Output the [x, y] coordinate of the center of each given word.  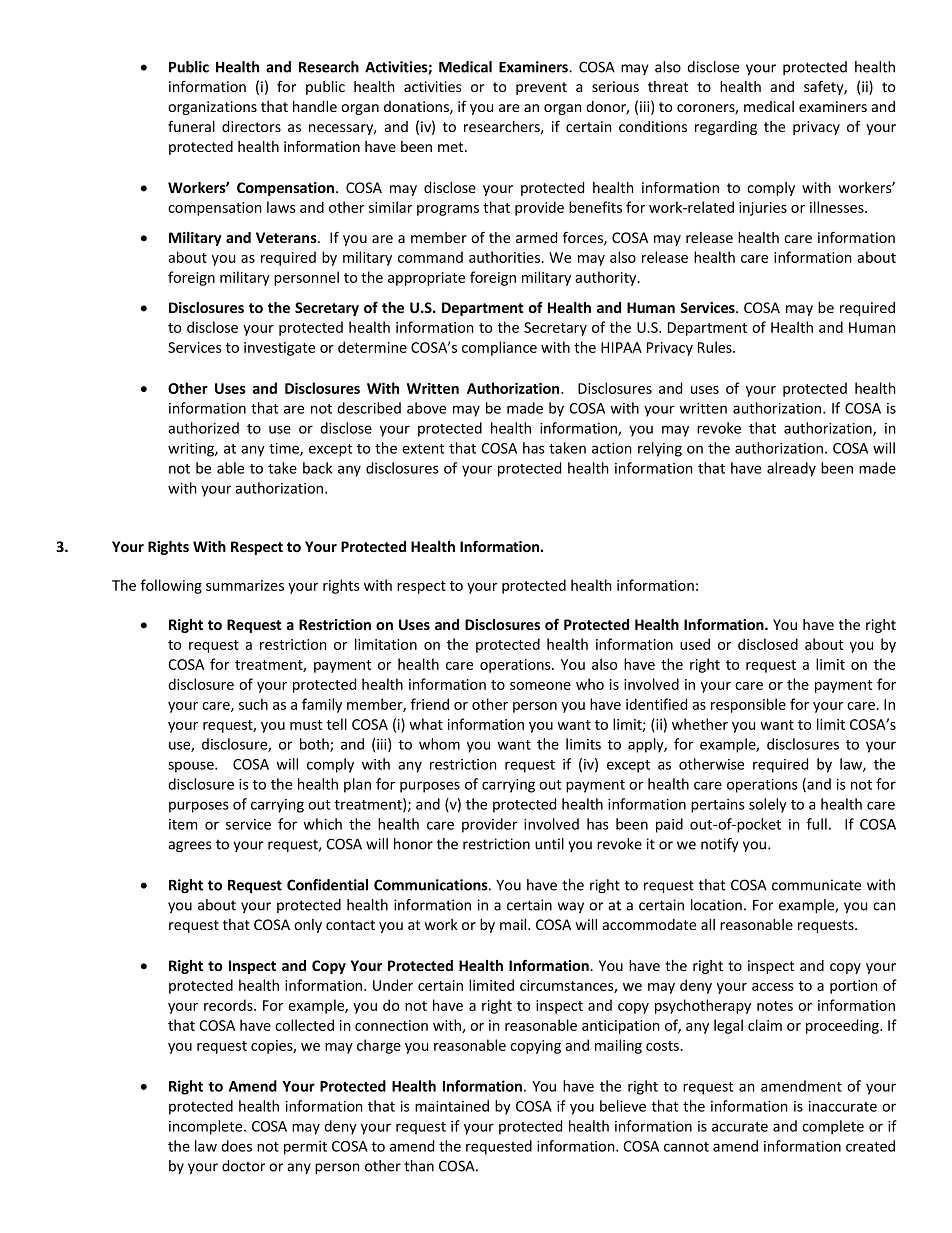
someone [540, 686]
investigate [279, 349]
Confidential [327, 885]
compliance [499, 348]
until [549, 844]
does [236, 1146]
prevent [541, 88]
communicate [816, 885]
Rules [716, 347]
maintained [452, 1106]
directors [251, 126]
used [695, 644]
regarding [726, 128]
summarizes [245, 585]
